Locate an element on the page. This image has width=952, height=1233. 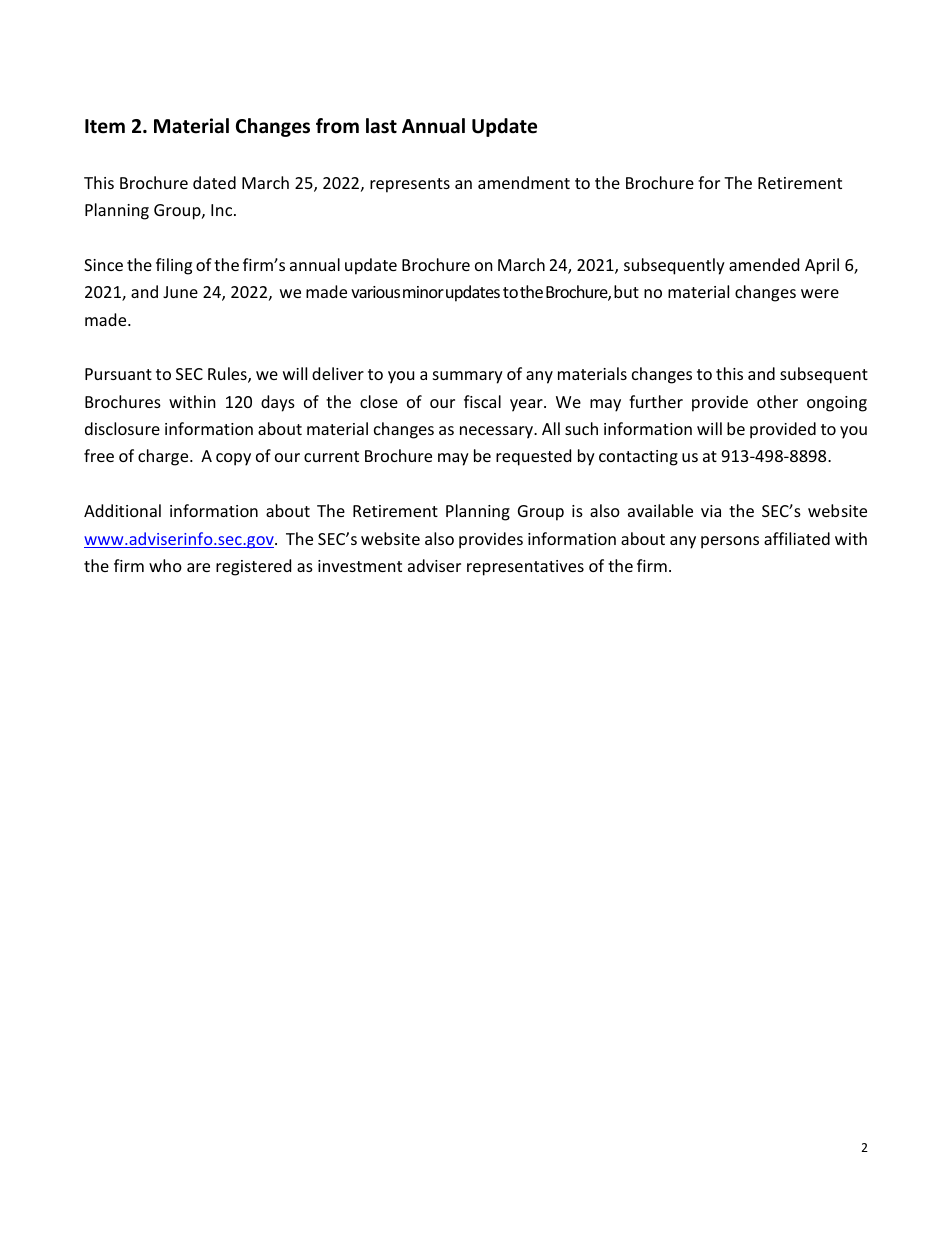
representatives is located at coordinates (525, 568).
